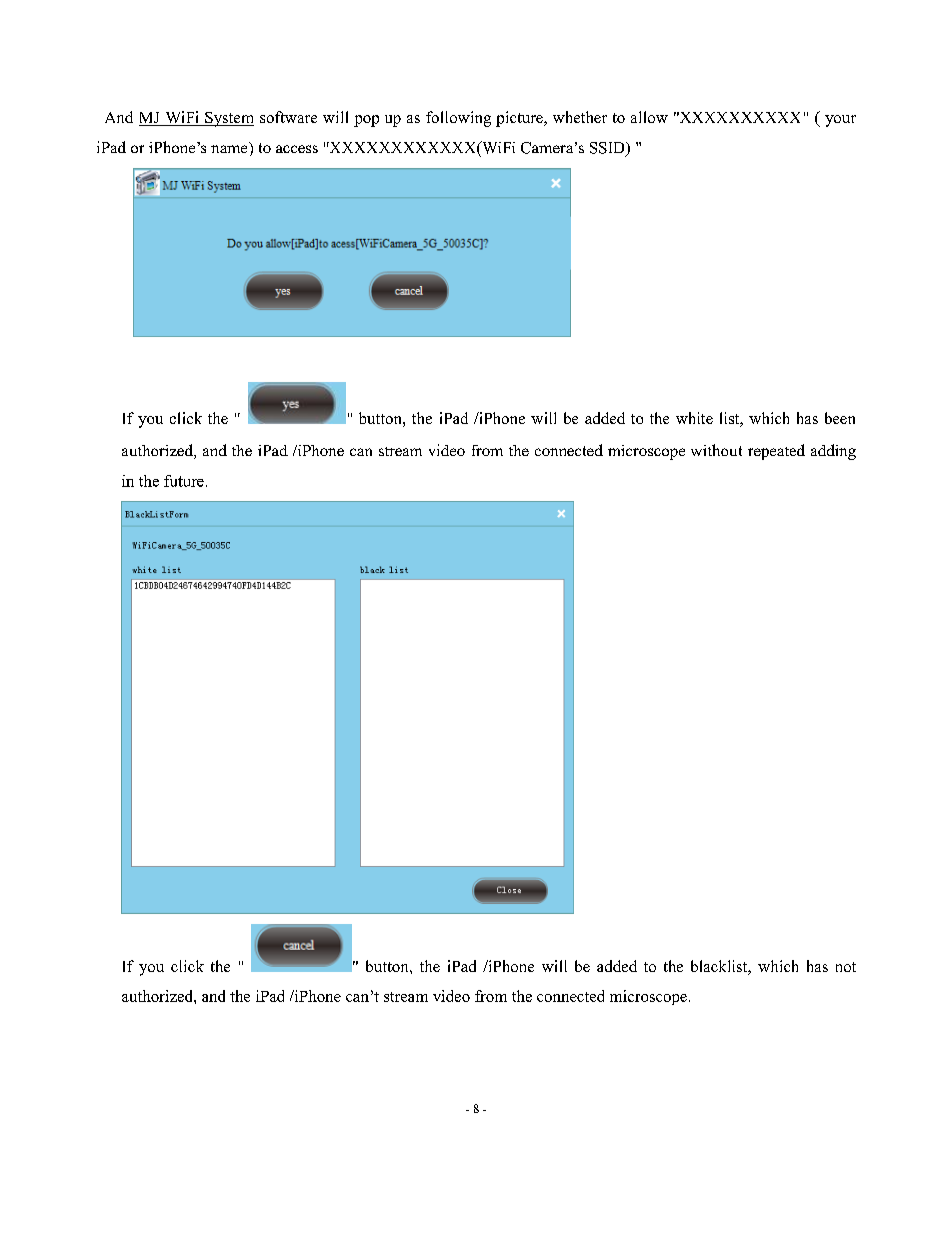 Image resolution: width=952 pixels, height=1233 pixels. What do you see at coordinates (694, 418) in the document?
I see `white` at bounding box center [694, 418].
